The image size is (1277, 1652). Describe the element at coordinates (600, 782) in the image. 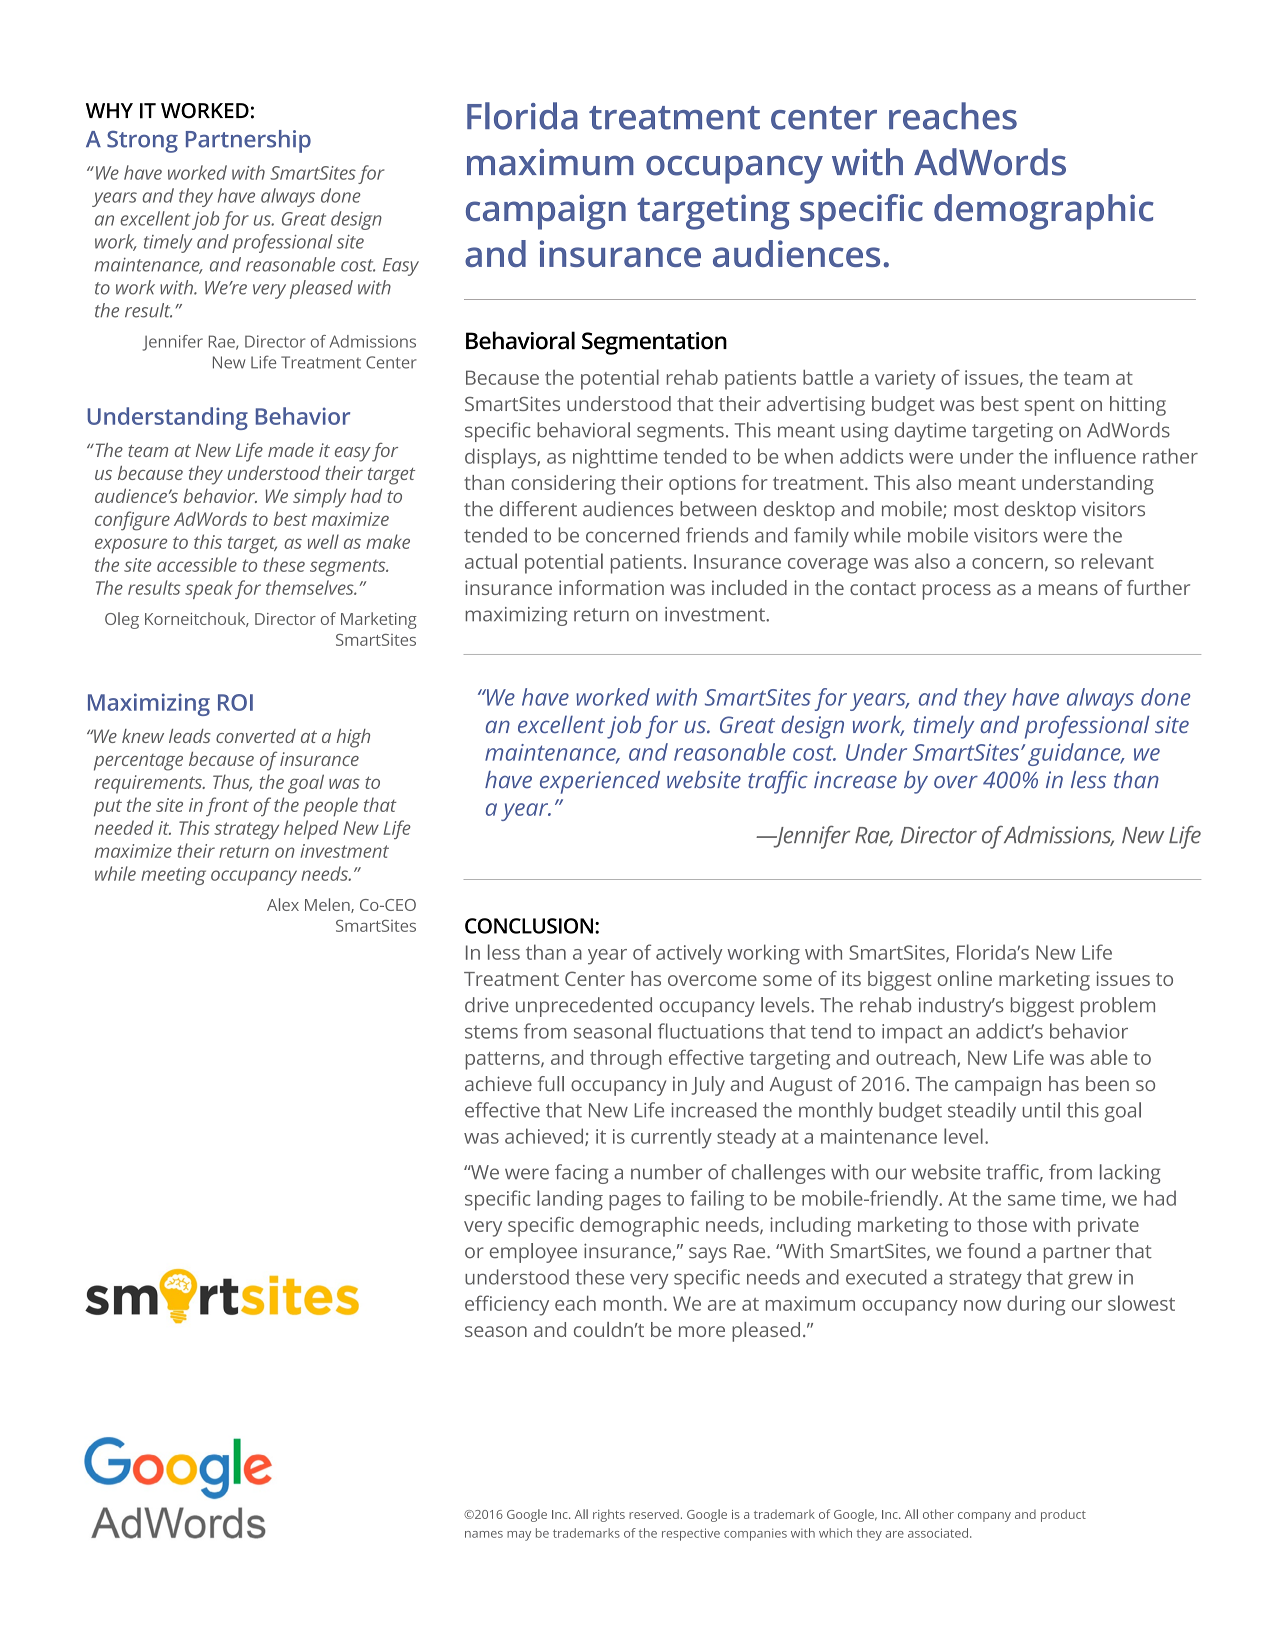

I see `experienced` at that location.
